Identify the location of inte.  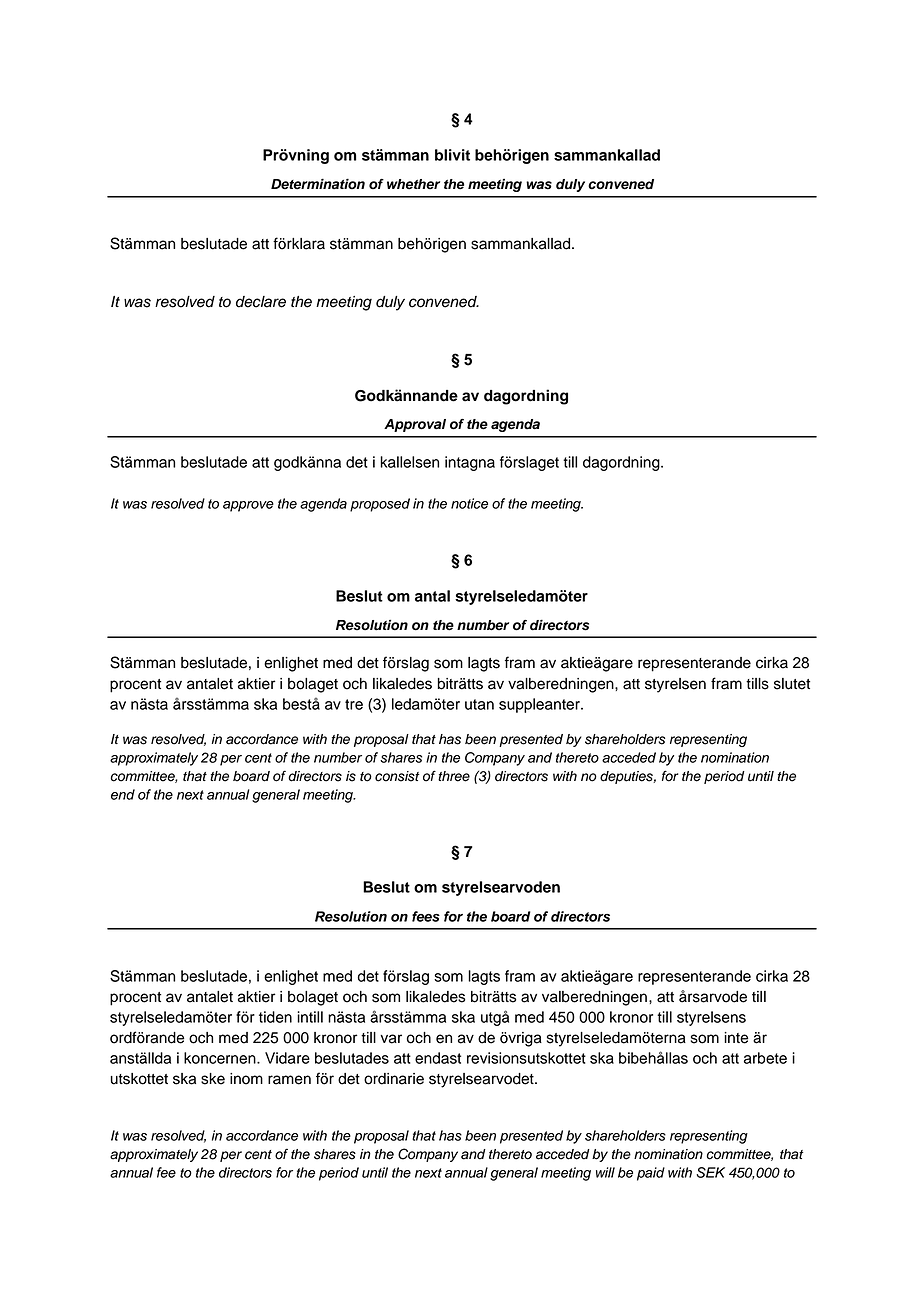
(736, 1038).
